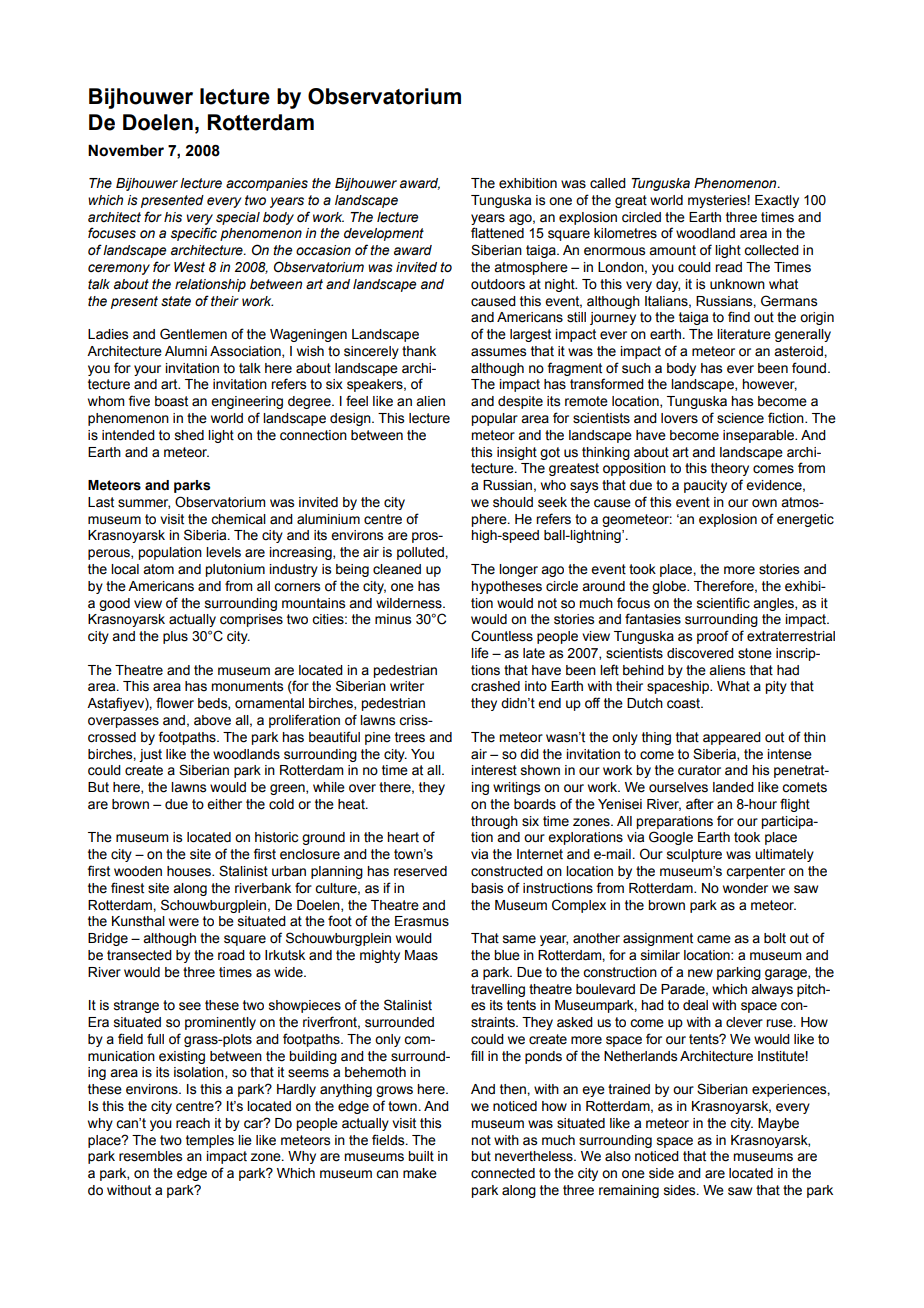  Describe the element at coordinates (494, 822) in the page. I see `through` at that location.
